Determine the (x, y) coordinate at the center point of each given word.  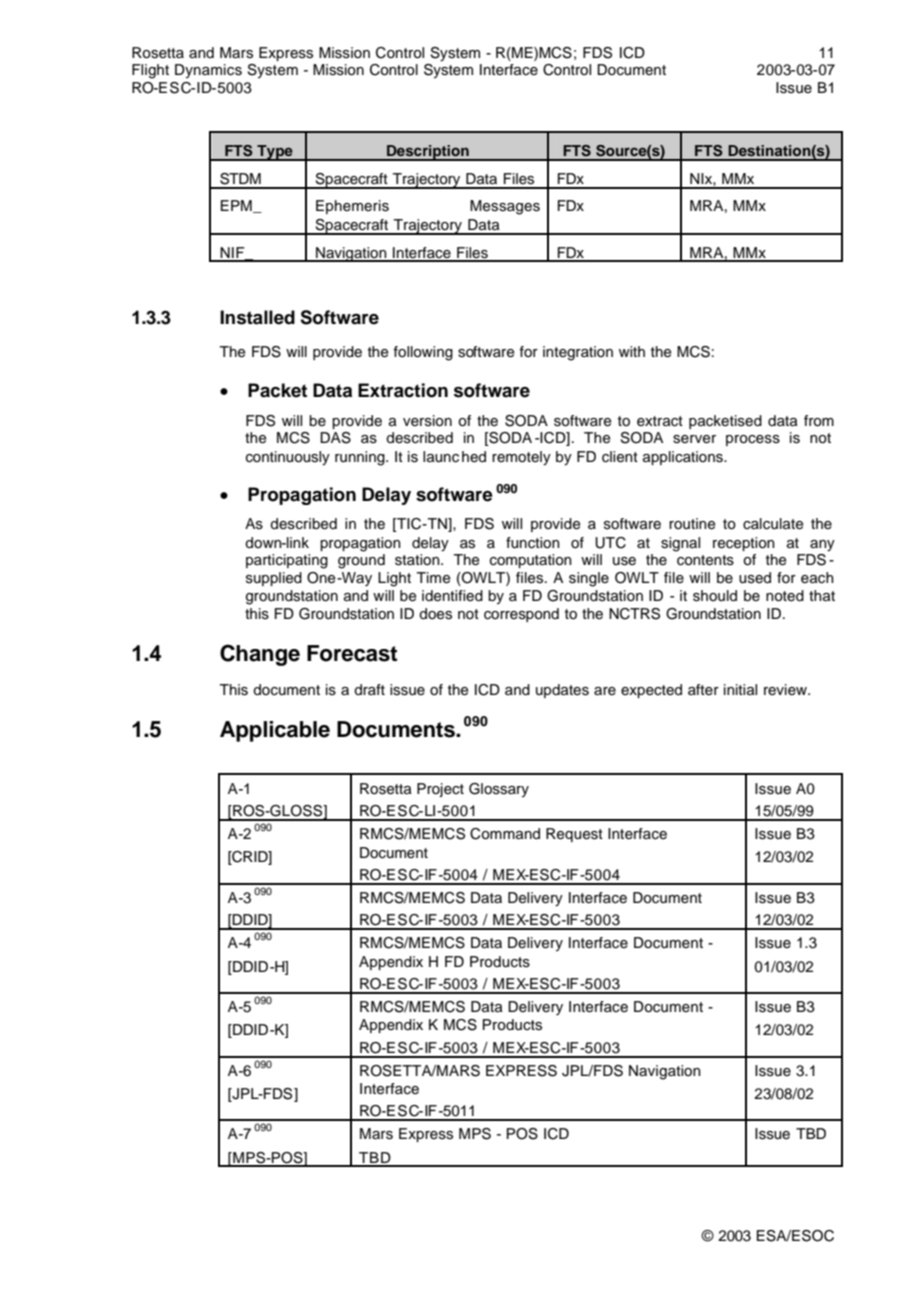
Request (574, 835)
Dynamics (208, 71)
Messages (505, 207)
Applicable (275, 731)
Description (428, 153)
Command (505, 834)
